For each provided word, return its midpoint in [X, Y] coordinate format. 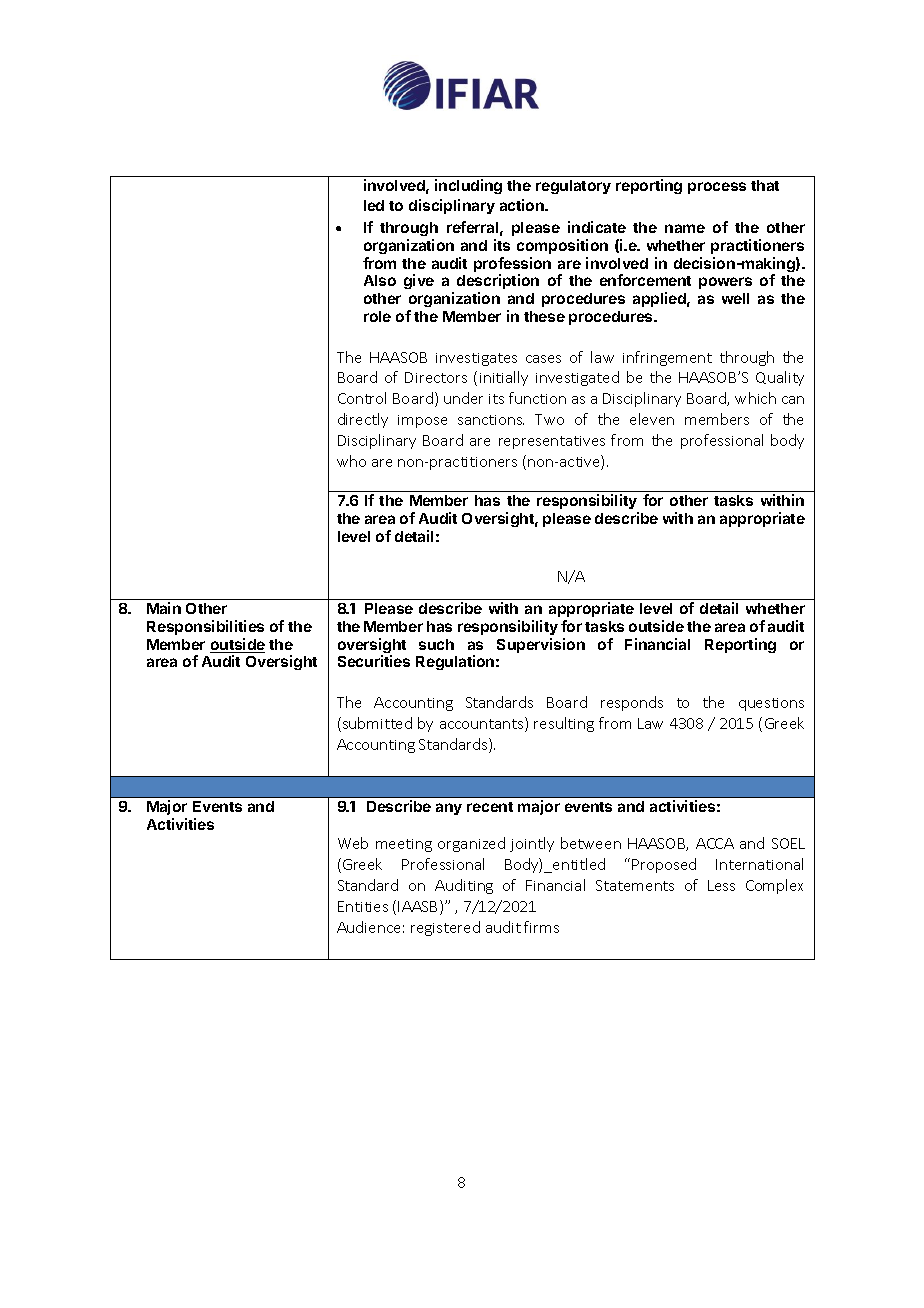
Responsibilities [205, 627]
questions [771, 704]
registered [445, 928]
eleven [652, 419]
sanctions [491, 420]
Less [721, 885]
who [351, 461]
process [717, 188]
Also [380, 280]
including [468, 186]
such [436, 644]
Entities [363, 906]
